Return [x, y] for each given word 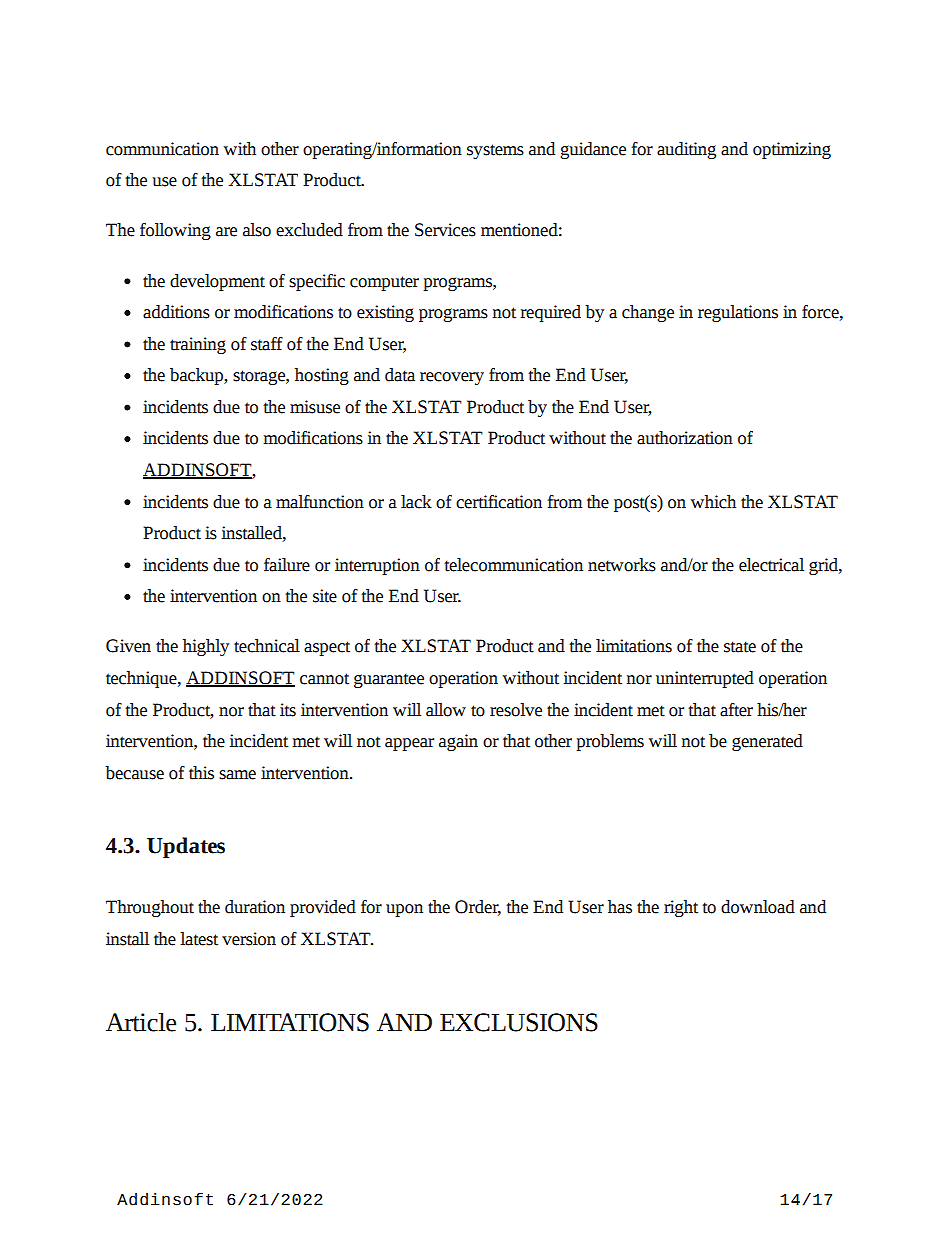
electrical [771, 565]
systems [495, 151]
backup [197, 376]
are [226, 232]
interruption [377, 566]
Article [141, 1022]
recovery [452, 378]
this [201, 773]
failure [287, 565]
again [458, 742]
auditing [686, 150]
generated [767, 742]
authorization [685, 438]
